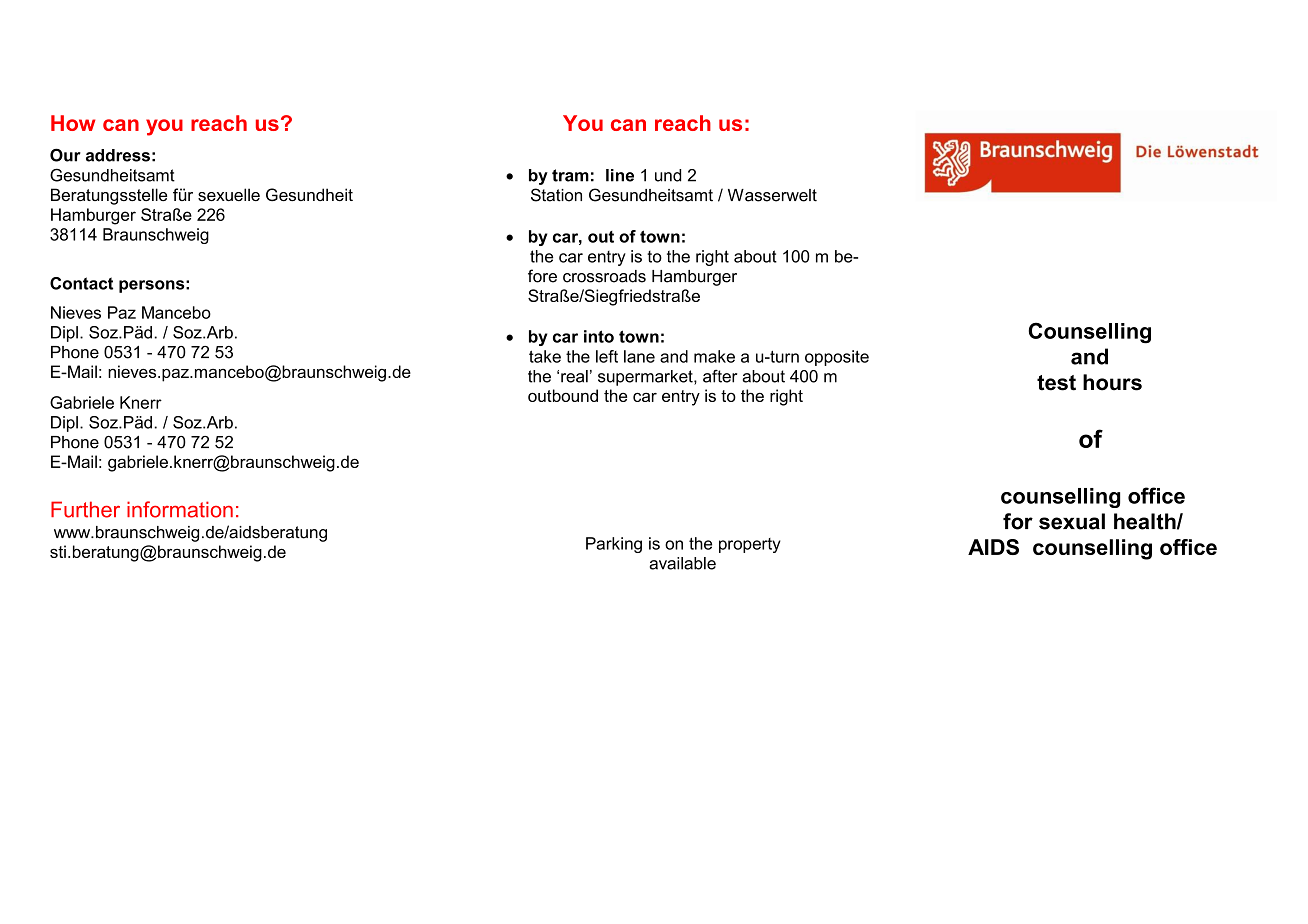 The width and height of the screenshot is (1308, 924). What do you see at coordinates (837, 358) in the screenshot?
I see `opposite` at bounding box center [837, 358].
